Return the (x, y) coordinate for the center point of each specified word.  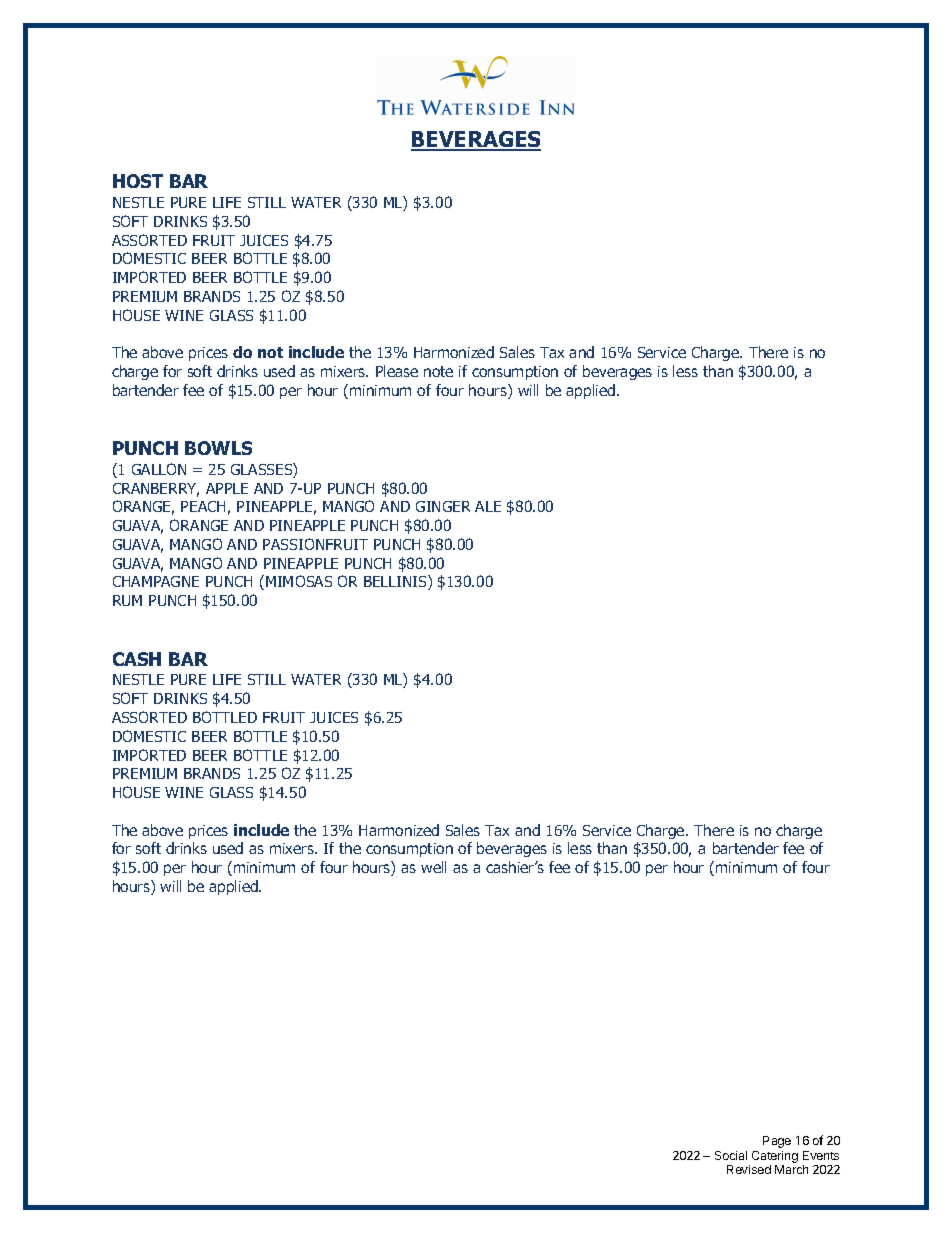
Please (397, 371)
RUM (127, 600)
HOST (138, 181)
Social (731, 1155)
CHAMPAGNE (156, 581)
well (433, 867)
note (438, 371)
